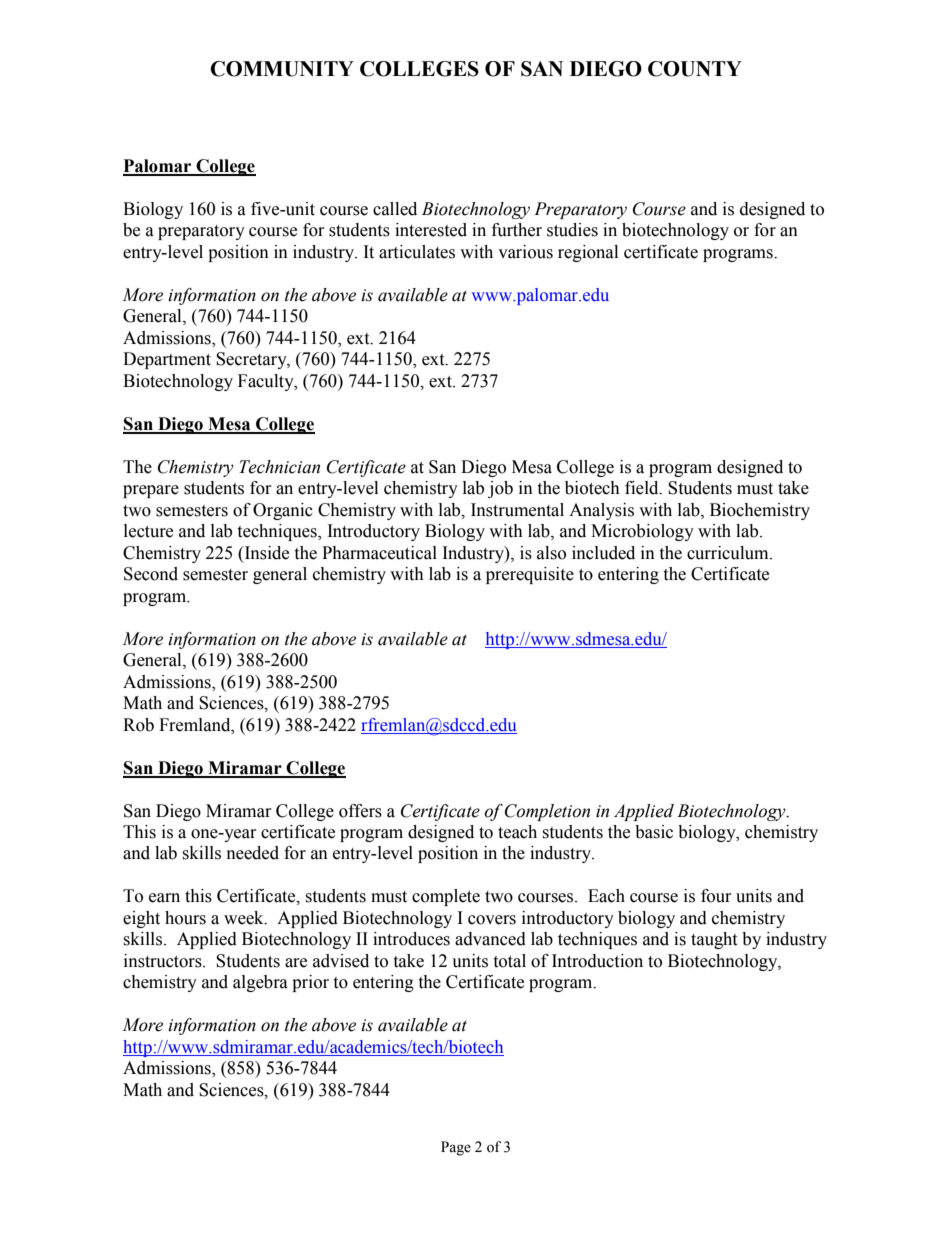  Describe the element at coordinates (603, 553) in the screenshot. I see `included` at that location.
